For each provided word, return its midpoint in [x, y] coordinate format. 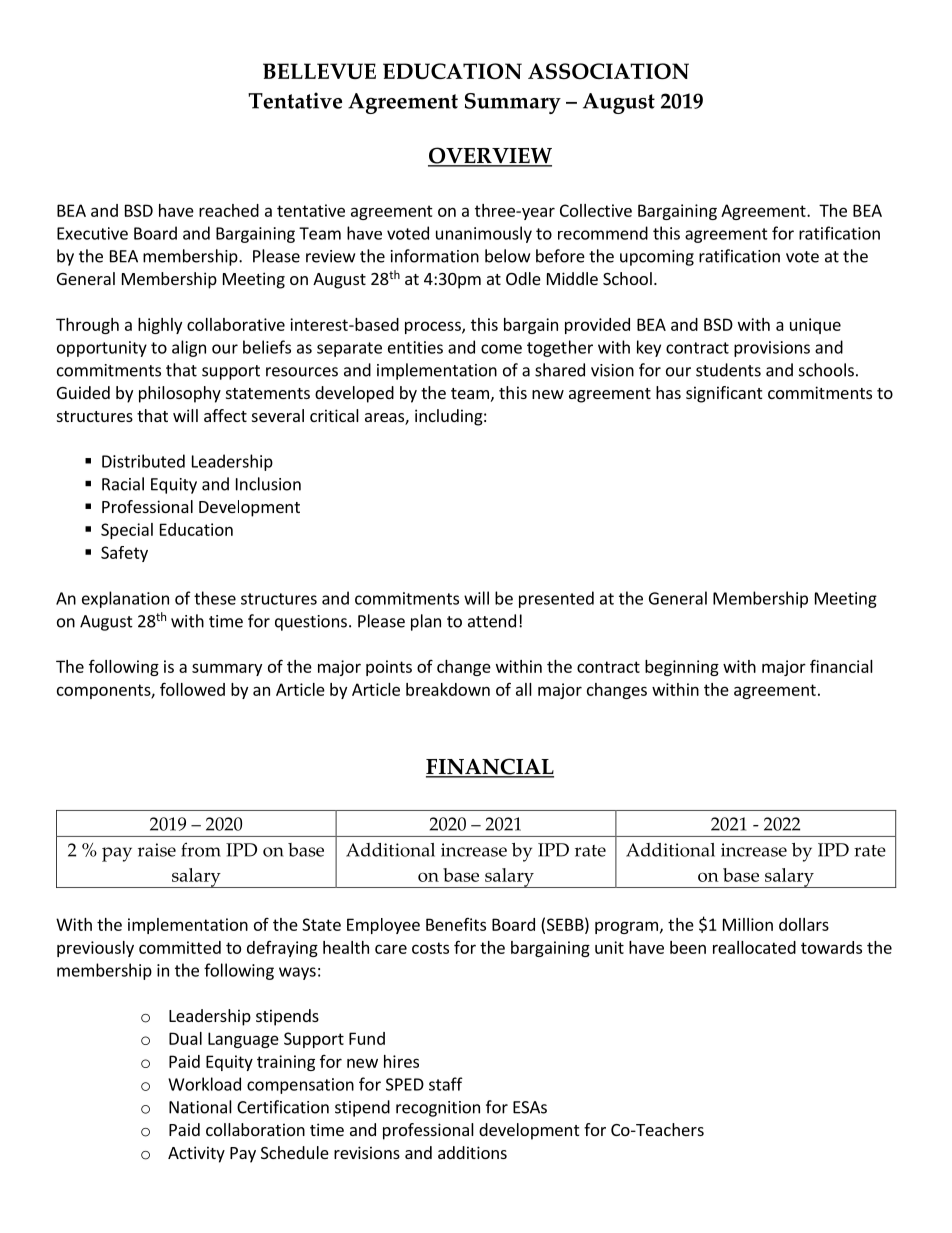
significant [724, 394]
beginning [682, 668]
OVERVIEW [490, 156]
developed [354, 394]
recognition [438, 1109]
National [200, 1107]
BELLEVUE [319, 71]
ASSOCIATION [608, 71]
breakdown [448, 689]
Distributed [143, 461]
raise [157, 850]
